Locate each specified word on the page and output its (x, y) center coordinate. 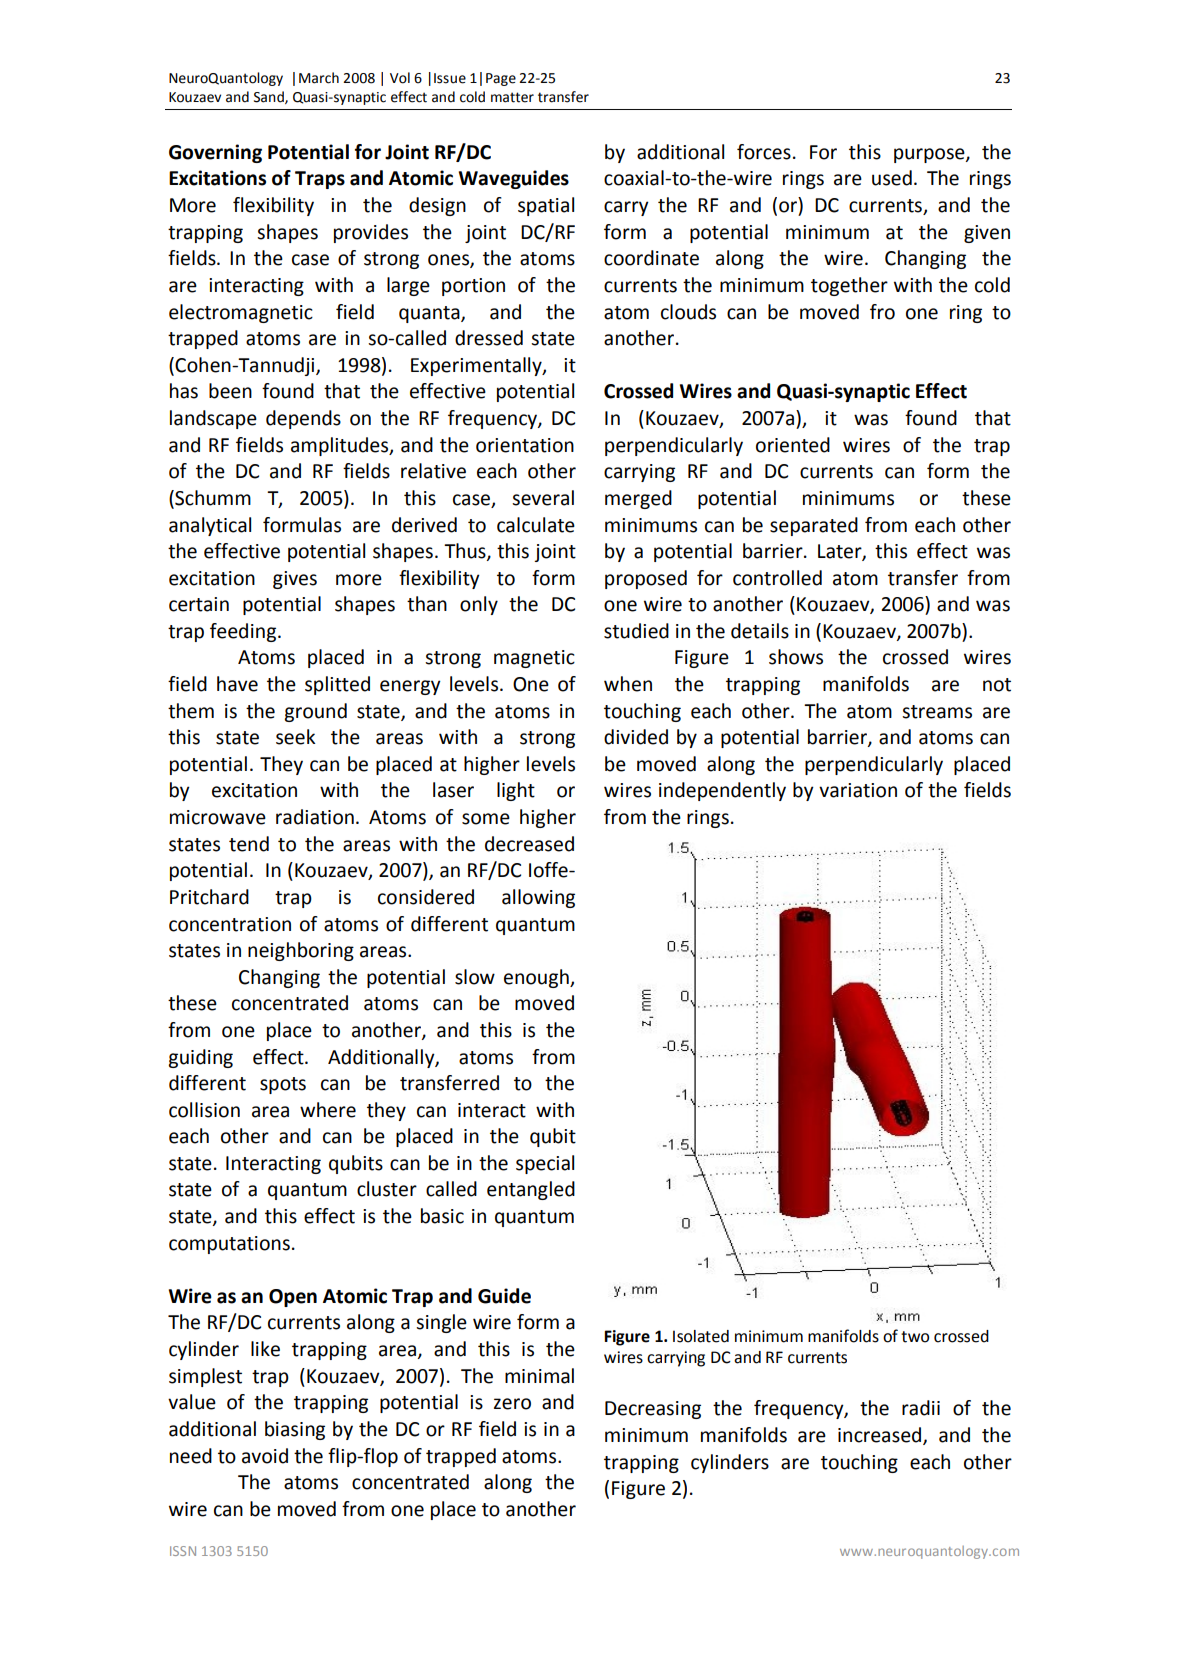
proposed (646, 579)
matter (512, 97)
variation (858, 790)
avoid (265, 1456)
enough (537, 978)
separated (814, 526)
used (892, 178)
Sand (270, 97)
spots (283, 1085)
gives (295, 580)
